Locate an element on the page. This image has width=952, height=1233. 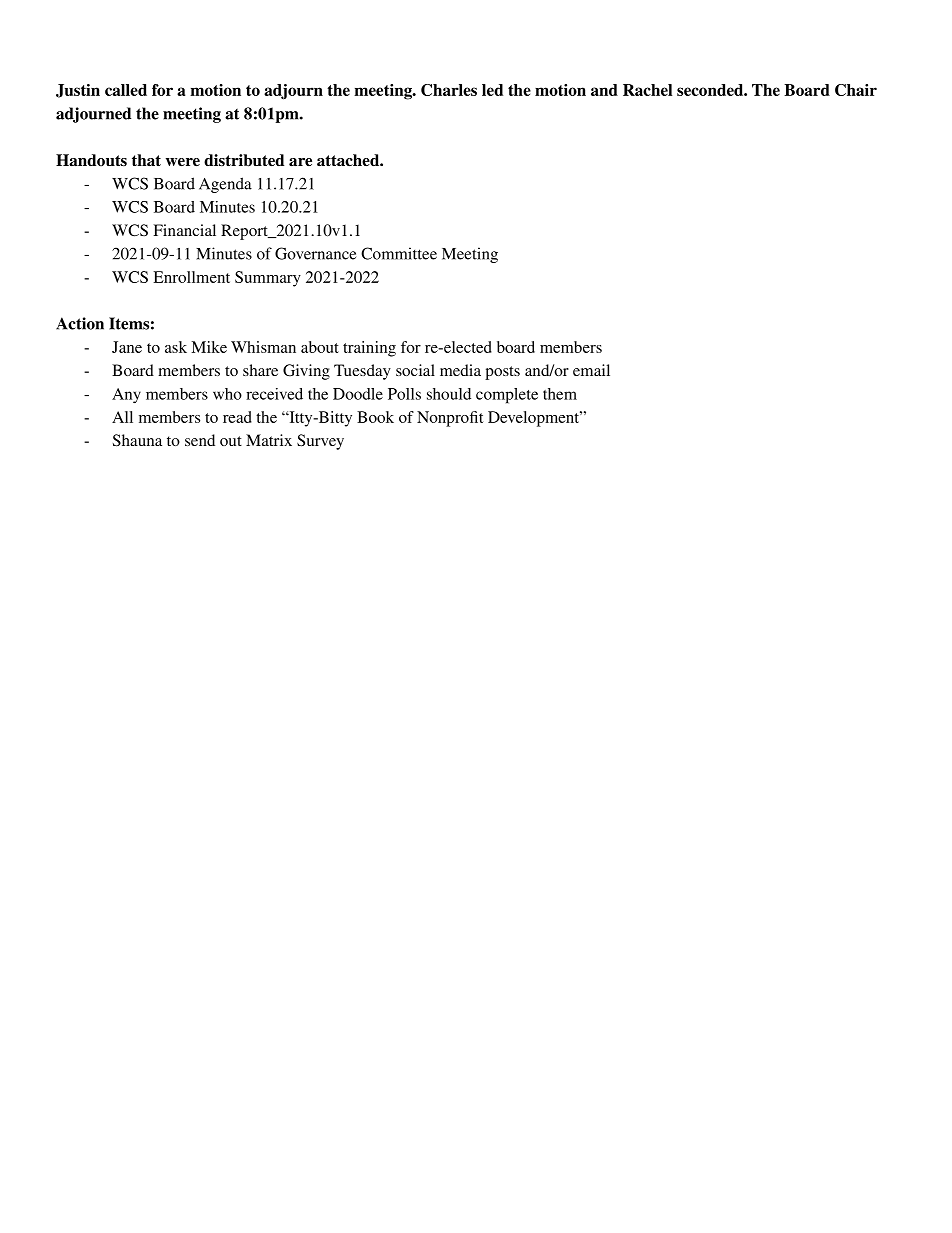
Charles is located at coordinates (449, 90).
